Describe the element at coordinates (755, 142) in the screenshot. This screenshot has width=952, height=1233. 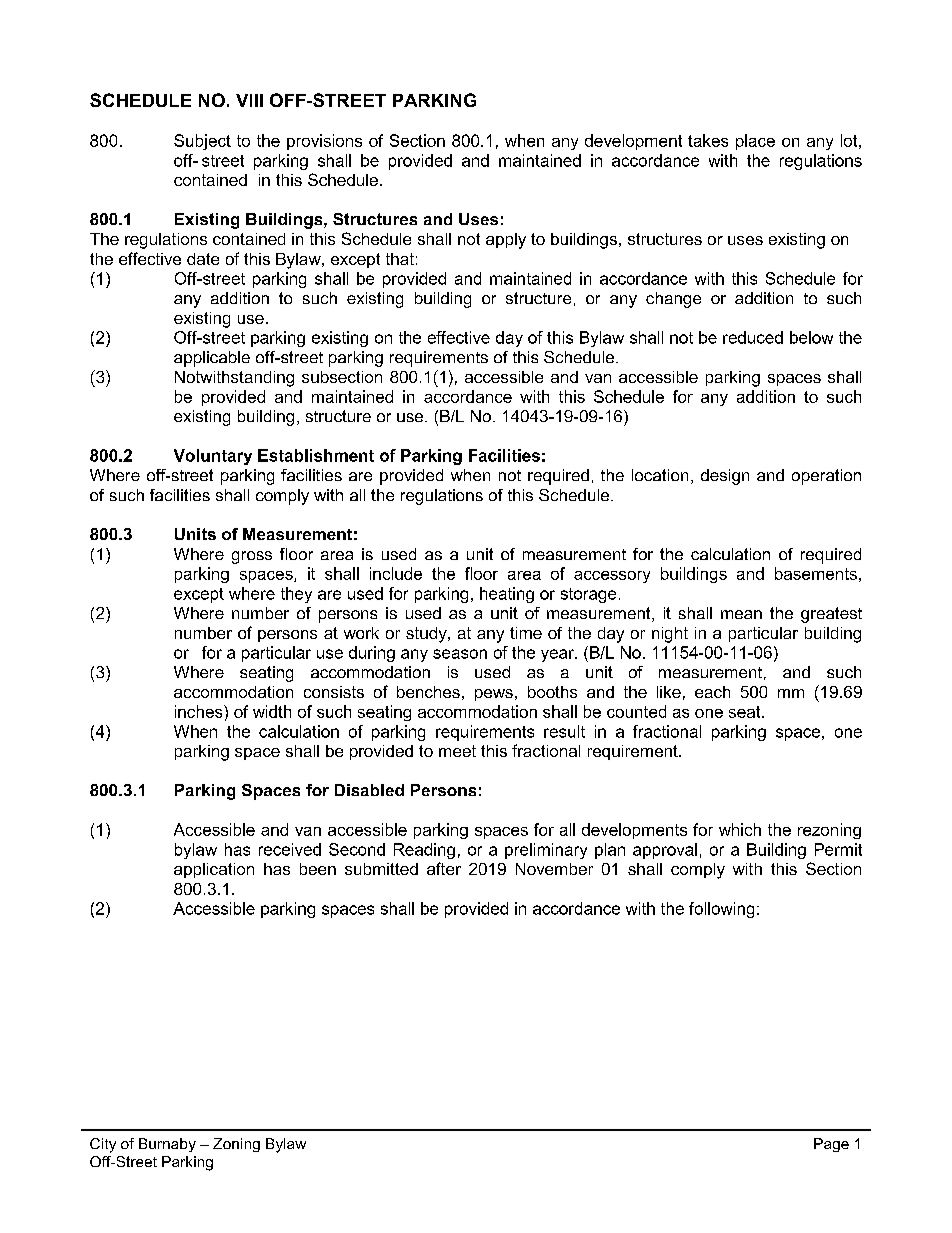
I see `place` at that location.
